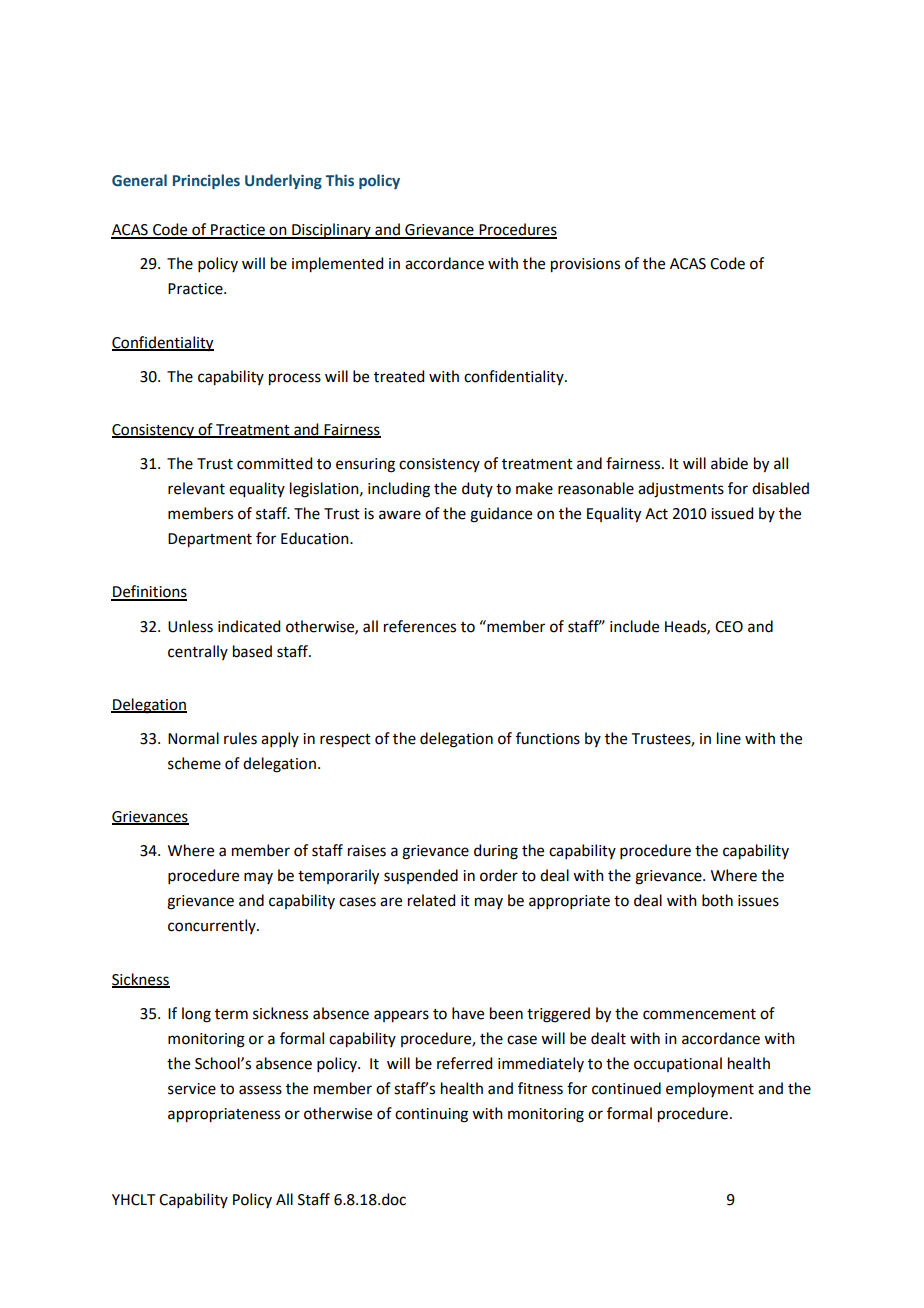 This screenshot has width=924, height=1308. Describe the element at coordinates (206, 181) in the screenshot. I see `Principles` at that location.
